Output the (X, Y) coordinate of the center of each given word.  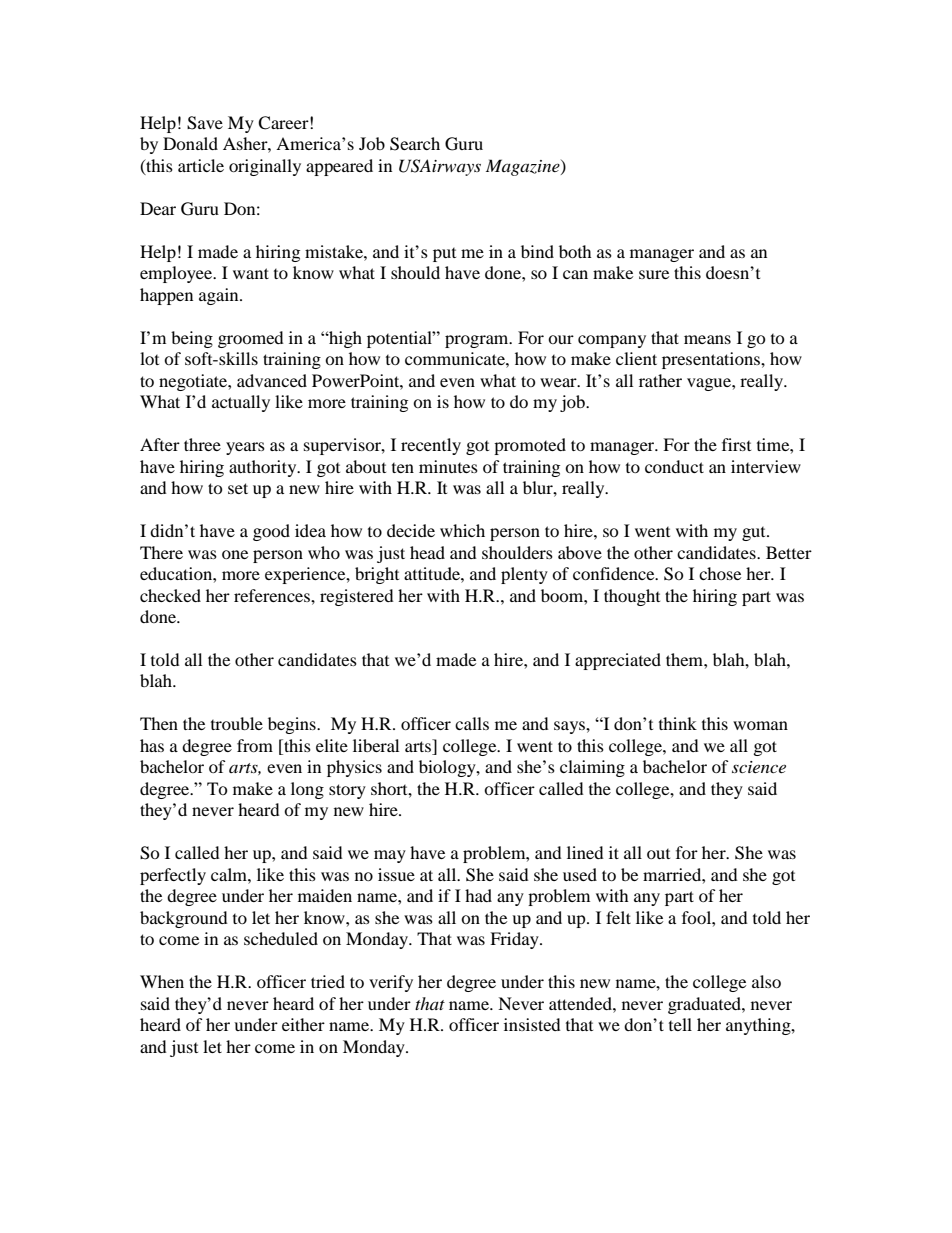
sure (654, 274)
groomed (251, 339)
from (255, 745)
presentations (712, 360)
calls (472, 723)
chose (720, 573)
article (201, 165)
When (162, 981)
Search (415, 144)
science (759, 767)
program (478, 341)
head (427, 552)
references (273, 595)
